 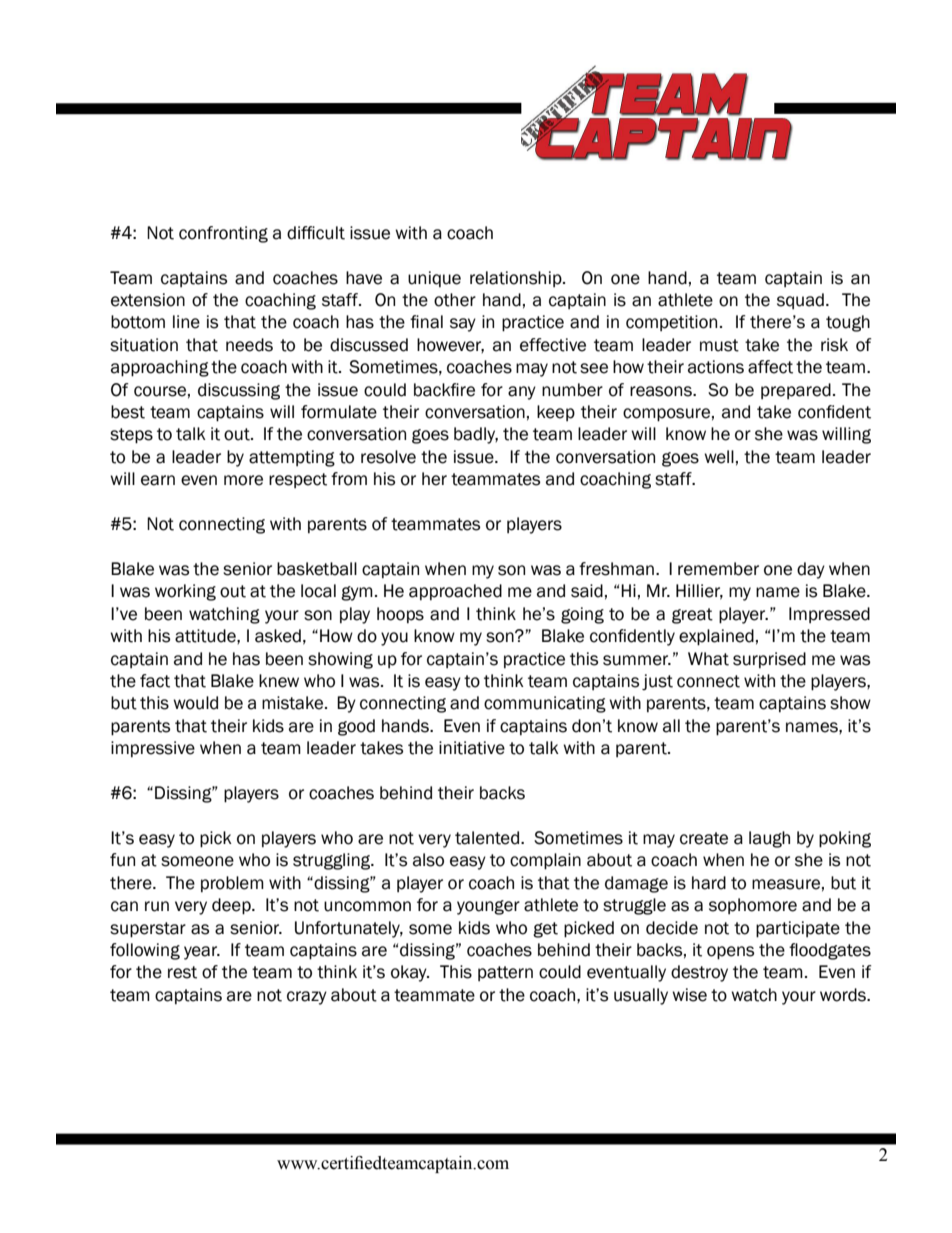 I want to click on well, so click(x=719, y=457).
